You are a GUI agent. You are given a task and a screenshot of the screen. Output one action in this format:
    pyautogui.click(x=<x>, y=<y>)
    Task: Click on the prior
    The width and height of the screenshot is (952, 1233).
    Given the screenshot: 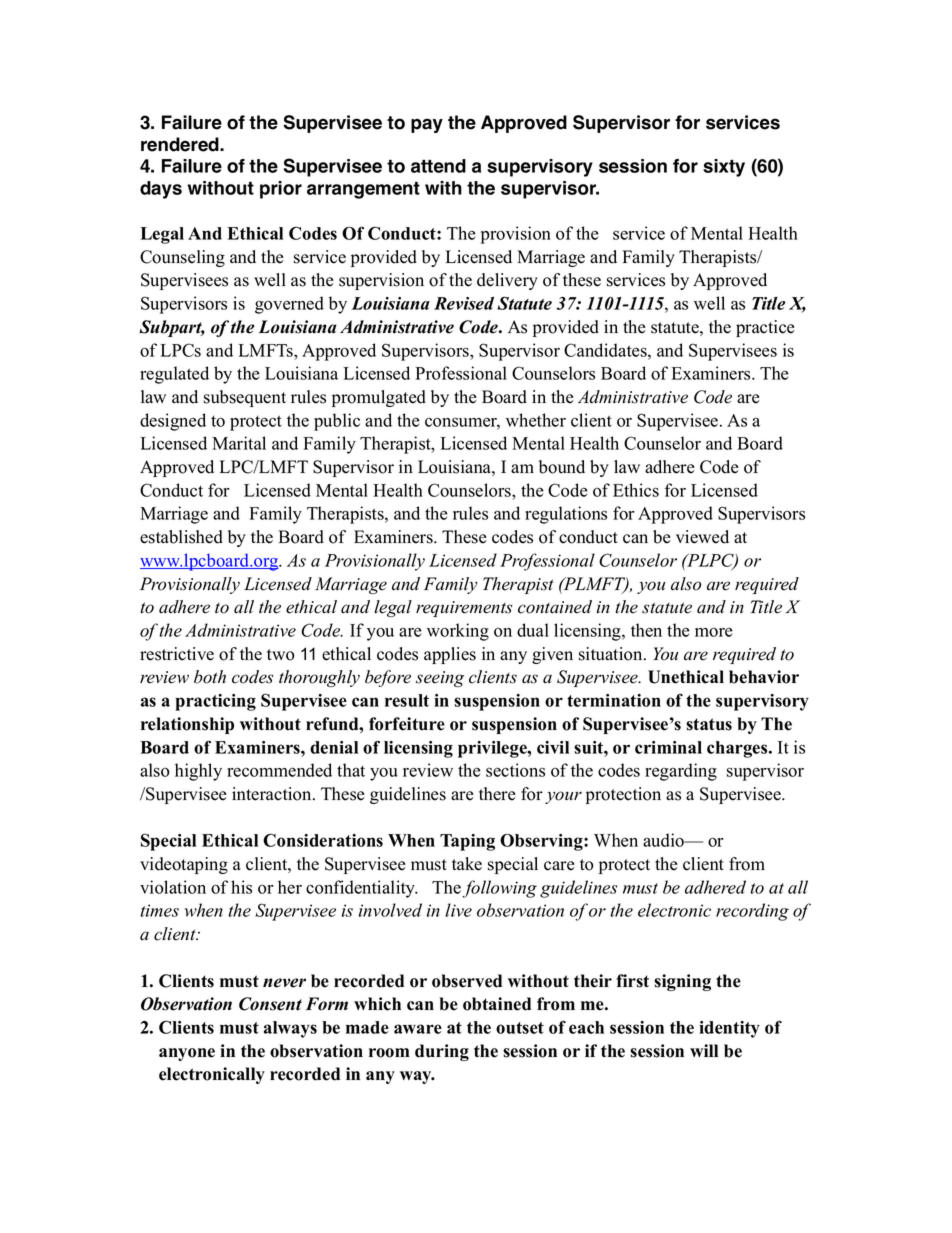 What is the action you would take?
    pyautogui.click(x=281, y=190)
